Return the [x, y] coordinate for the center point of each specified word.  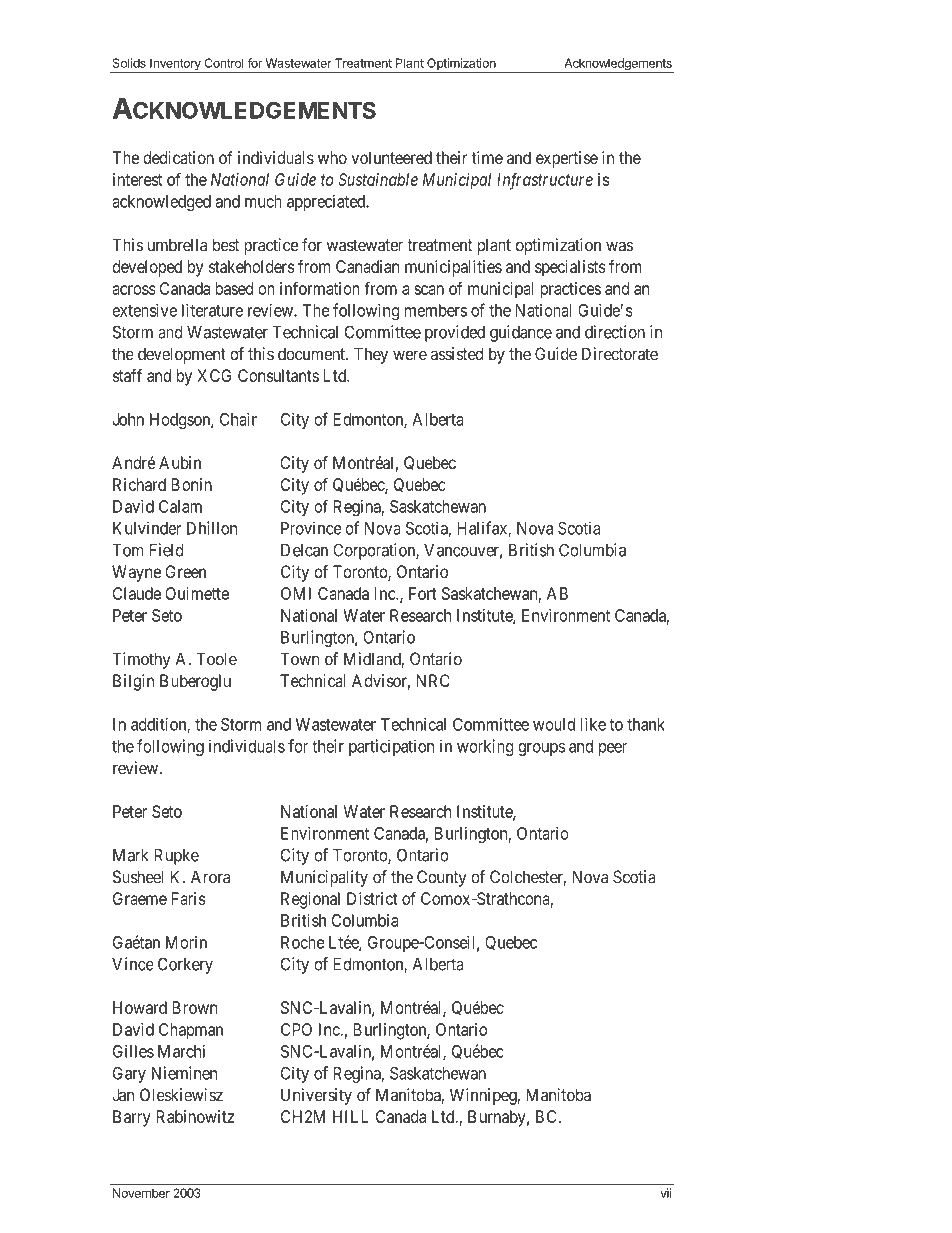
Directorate [620, 354]
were [410, 355]
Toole [217, 659]
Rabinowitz [195, 1116]
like [593, 724]
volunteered [391, 157]
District [372, 898]
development [182, 355]
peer [613, 749]
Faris [188, 898]
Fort [423, 593]
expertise [567, 159]
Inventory [175, 65]
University [316, 1096]
